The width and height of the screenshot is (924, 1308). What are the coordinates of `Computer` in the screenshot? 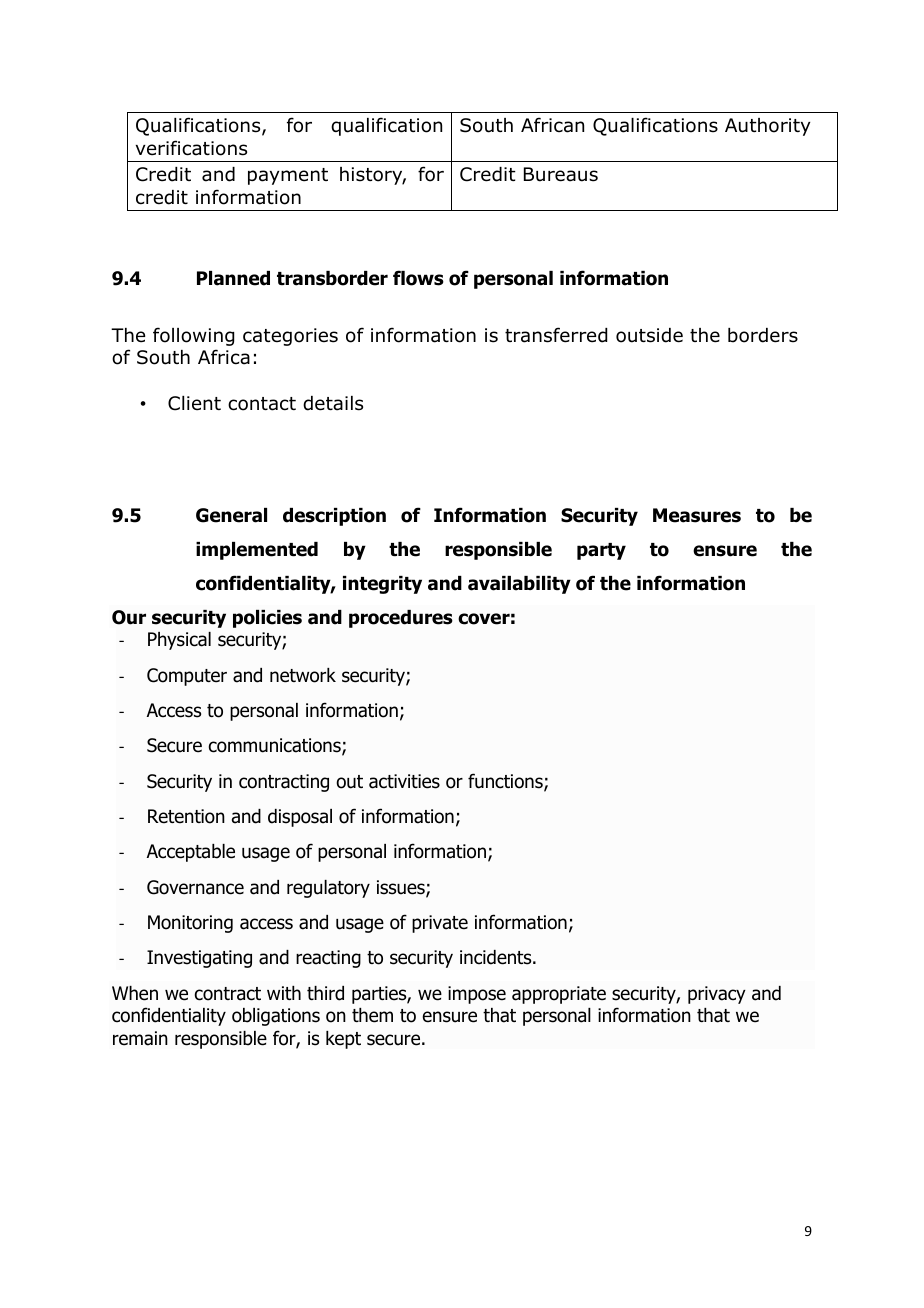 It's located at (187, 677).
